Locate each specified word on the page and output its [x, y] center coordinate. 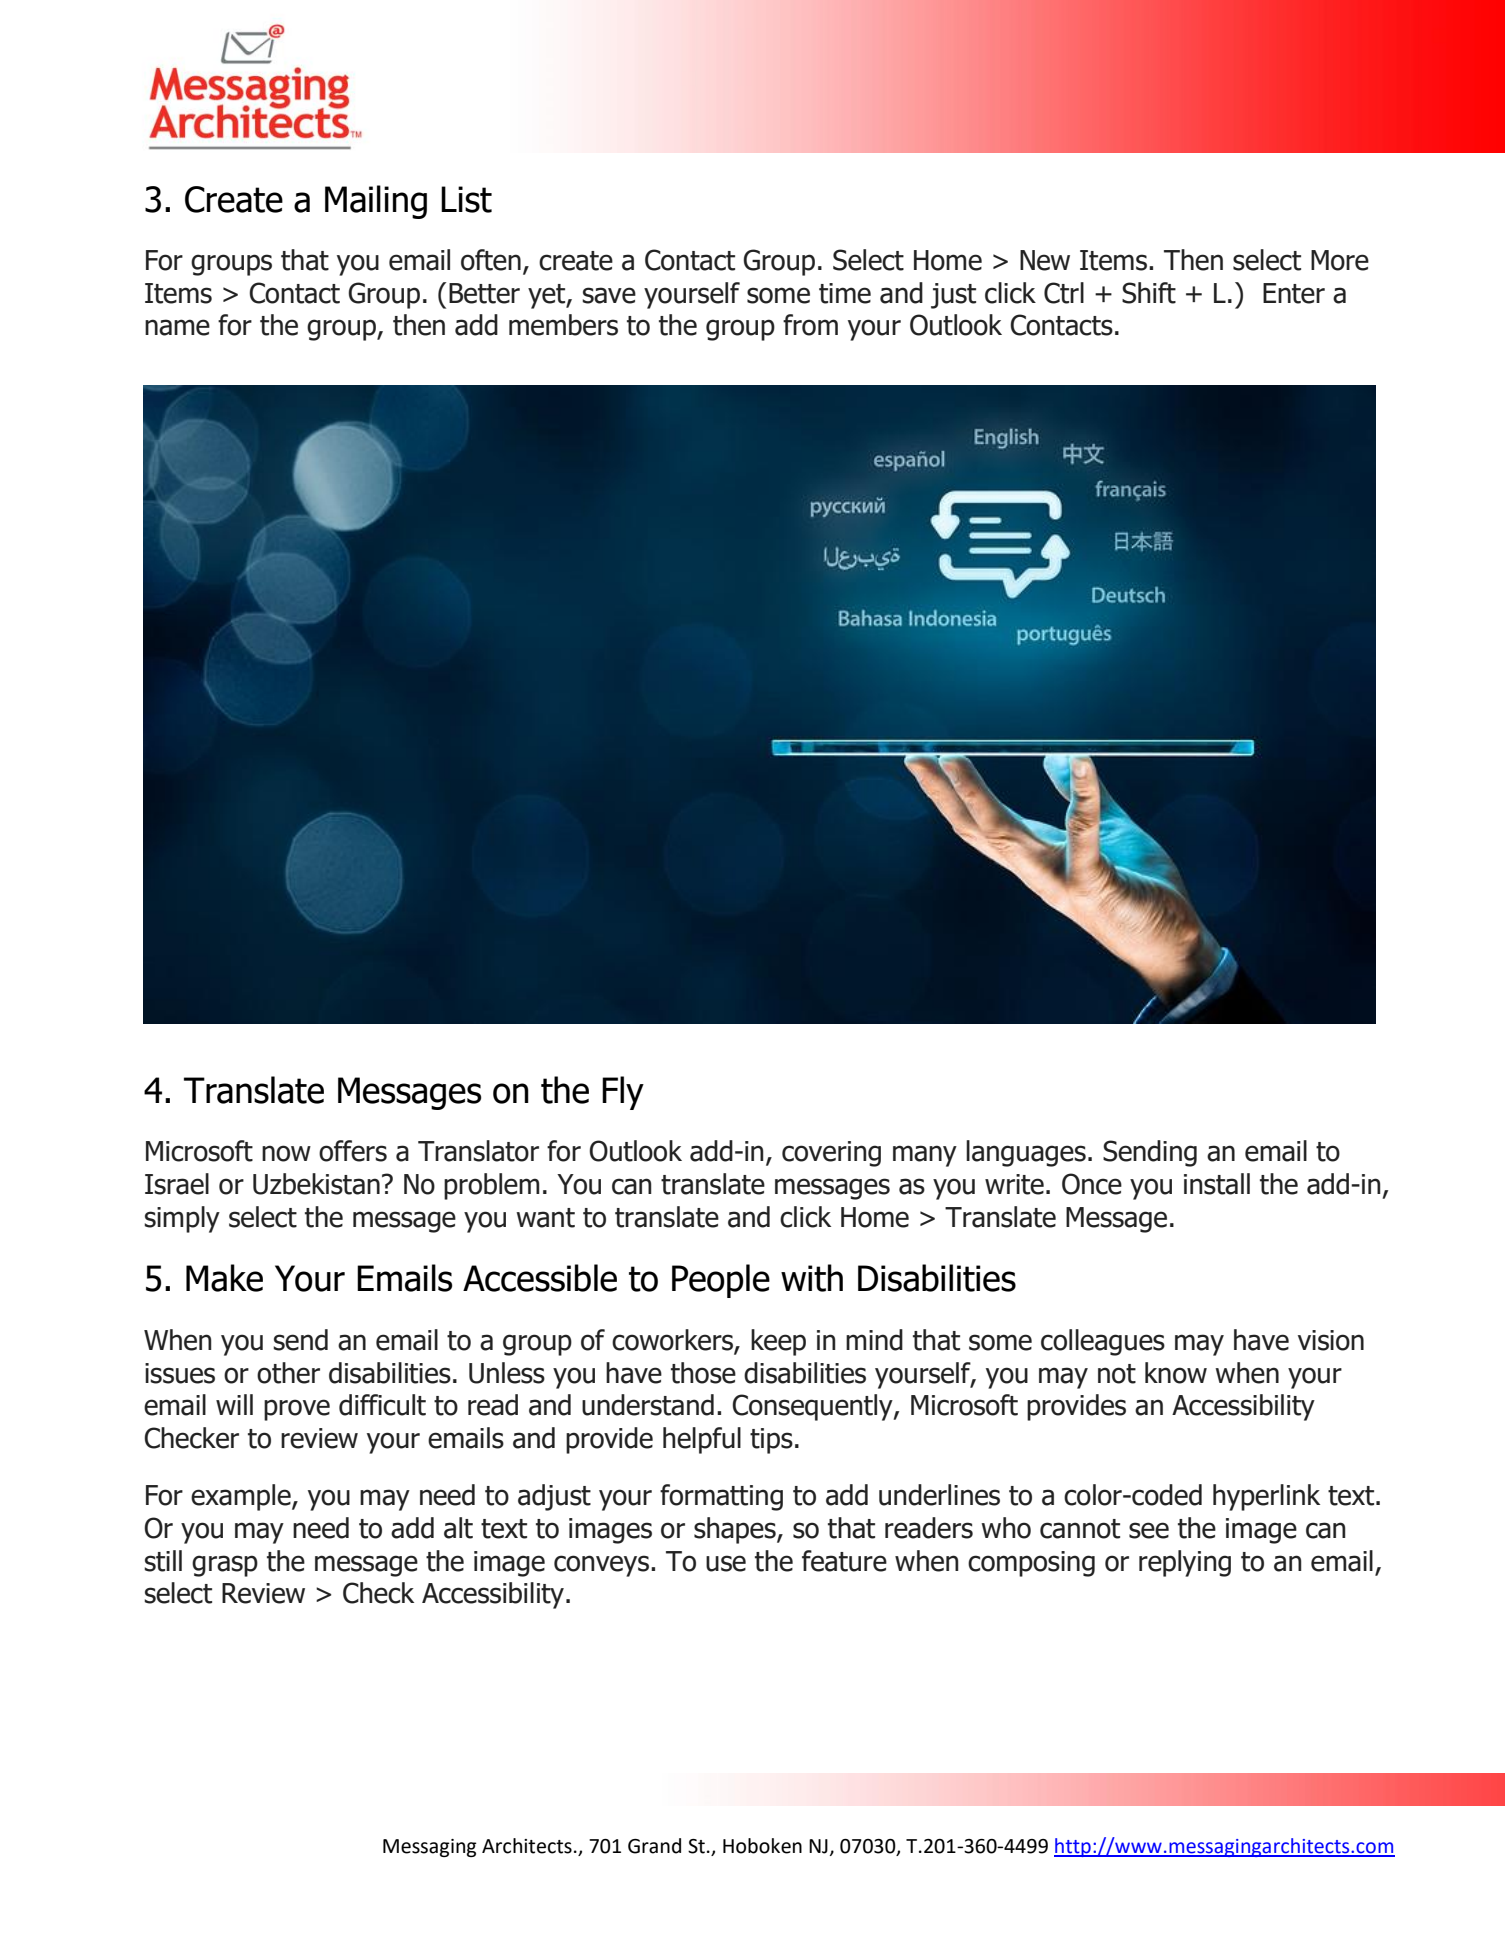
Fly [623, 1093]
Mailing [376, 202]
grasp [225, 1566]
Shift [1149, 293]
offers [353, 1151]
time [845, 293]
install [1217, 1184]
